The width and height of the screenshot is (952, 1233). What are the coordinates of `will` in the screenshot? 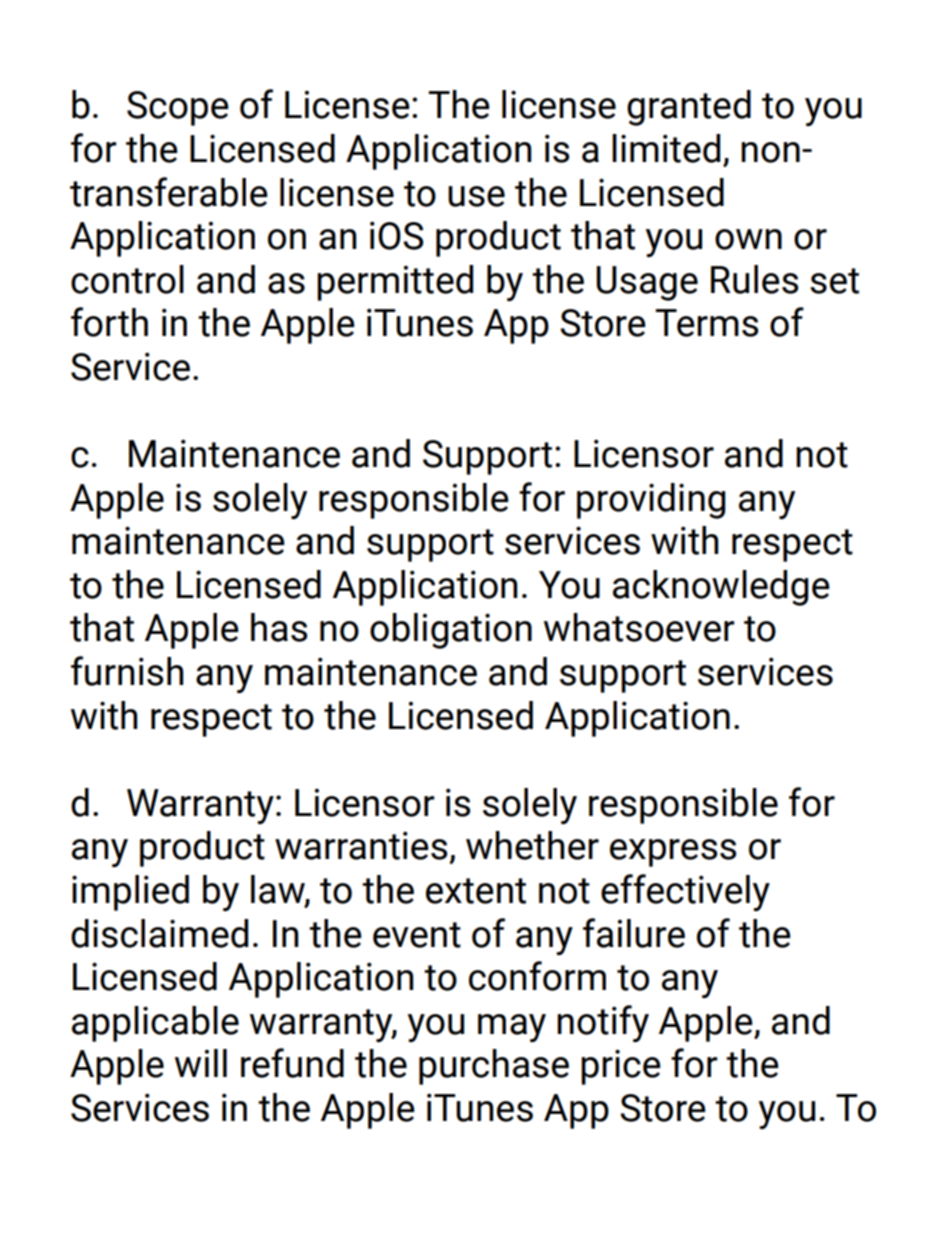 It's located at (201, 1063).
